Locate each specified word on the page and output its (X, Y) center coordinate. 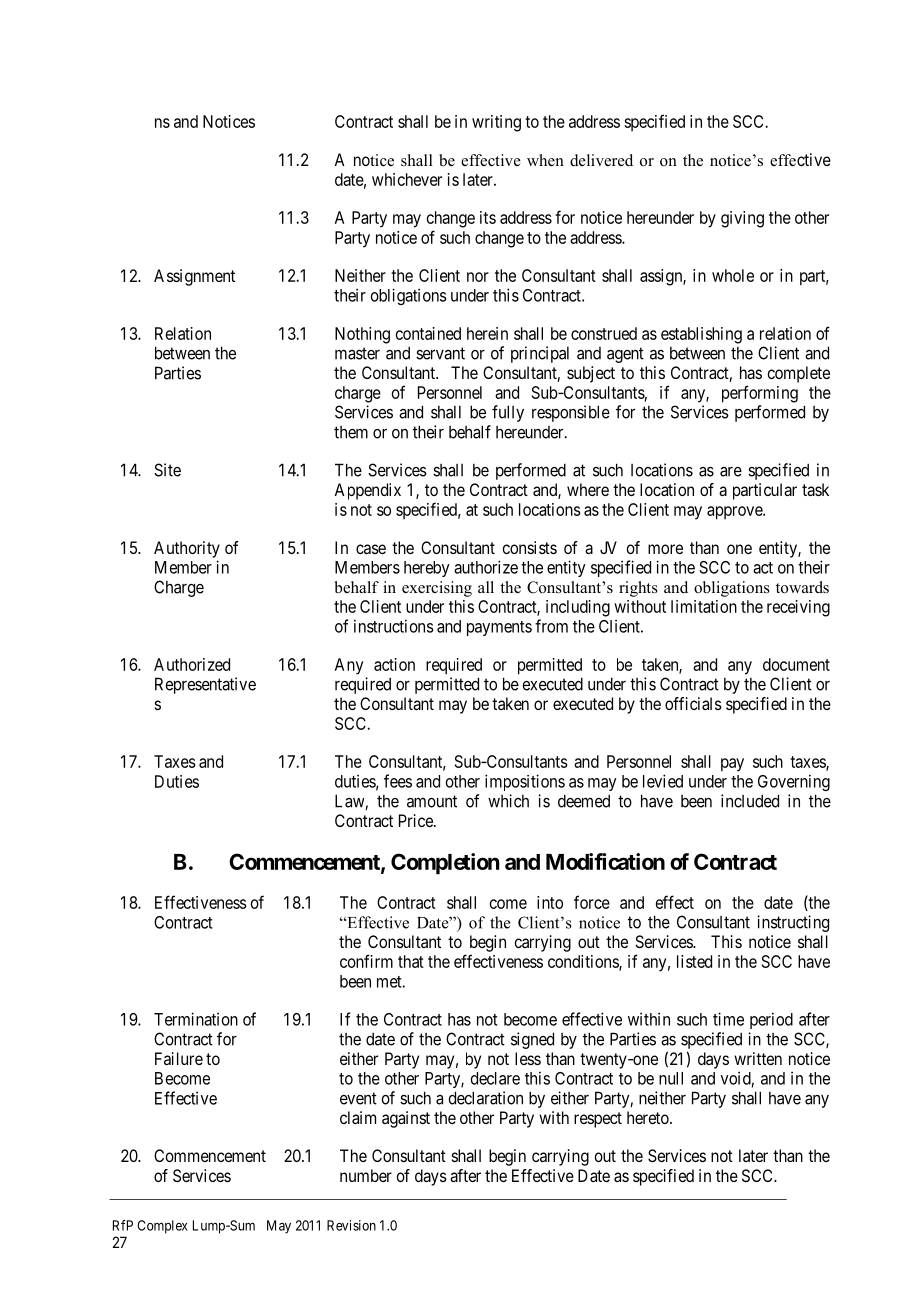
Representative (205, 685)
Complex (162, 1227)
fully (508, 413)
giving (742, 219)
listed (694, 961)
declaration (485, 1098)
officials (693, 703)
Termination (196, 1019)
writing (496, 123)
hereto (649, 1117)
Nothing (362, 335)
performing (760, 394)
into (550, 902)
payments (499, 628)
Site (167, 470)
